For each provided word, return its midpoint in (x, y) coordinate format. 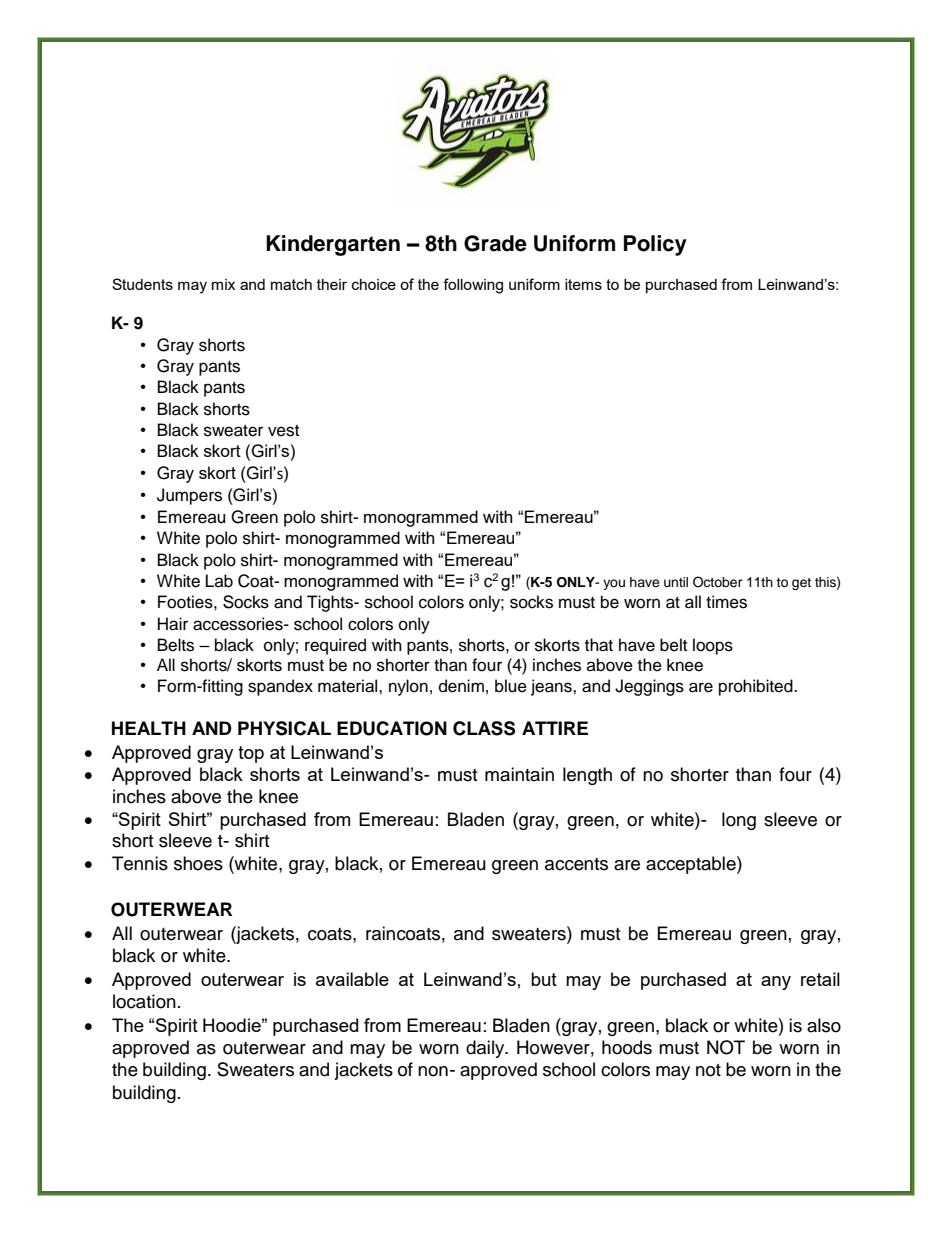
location (144, 1001)
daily (486, 1049)
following (473, 286)
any (776, 983)
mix (223, 284)
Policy (655, 245)
